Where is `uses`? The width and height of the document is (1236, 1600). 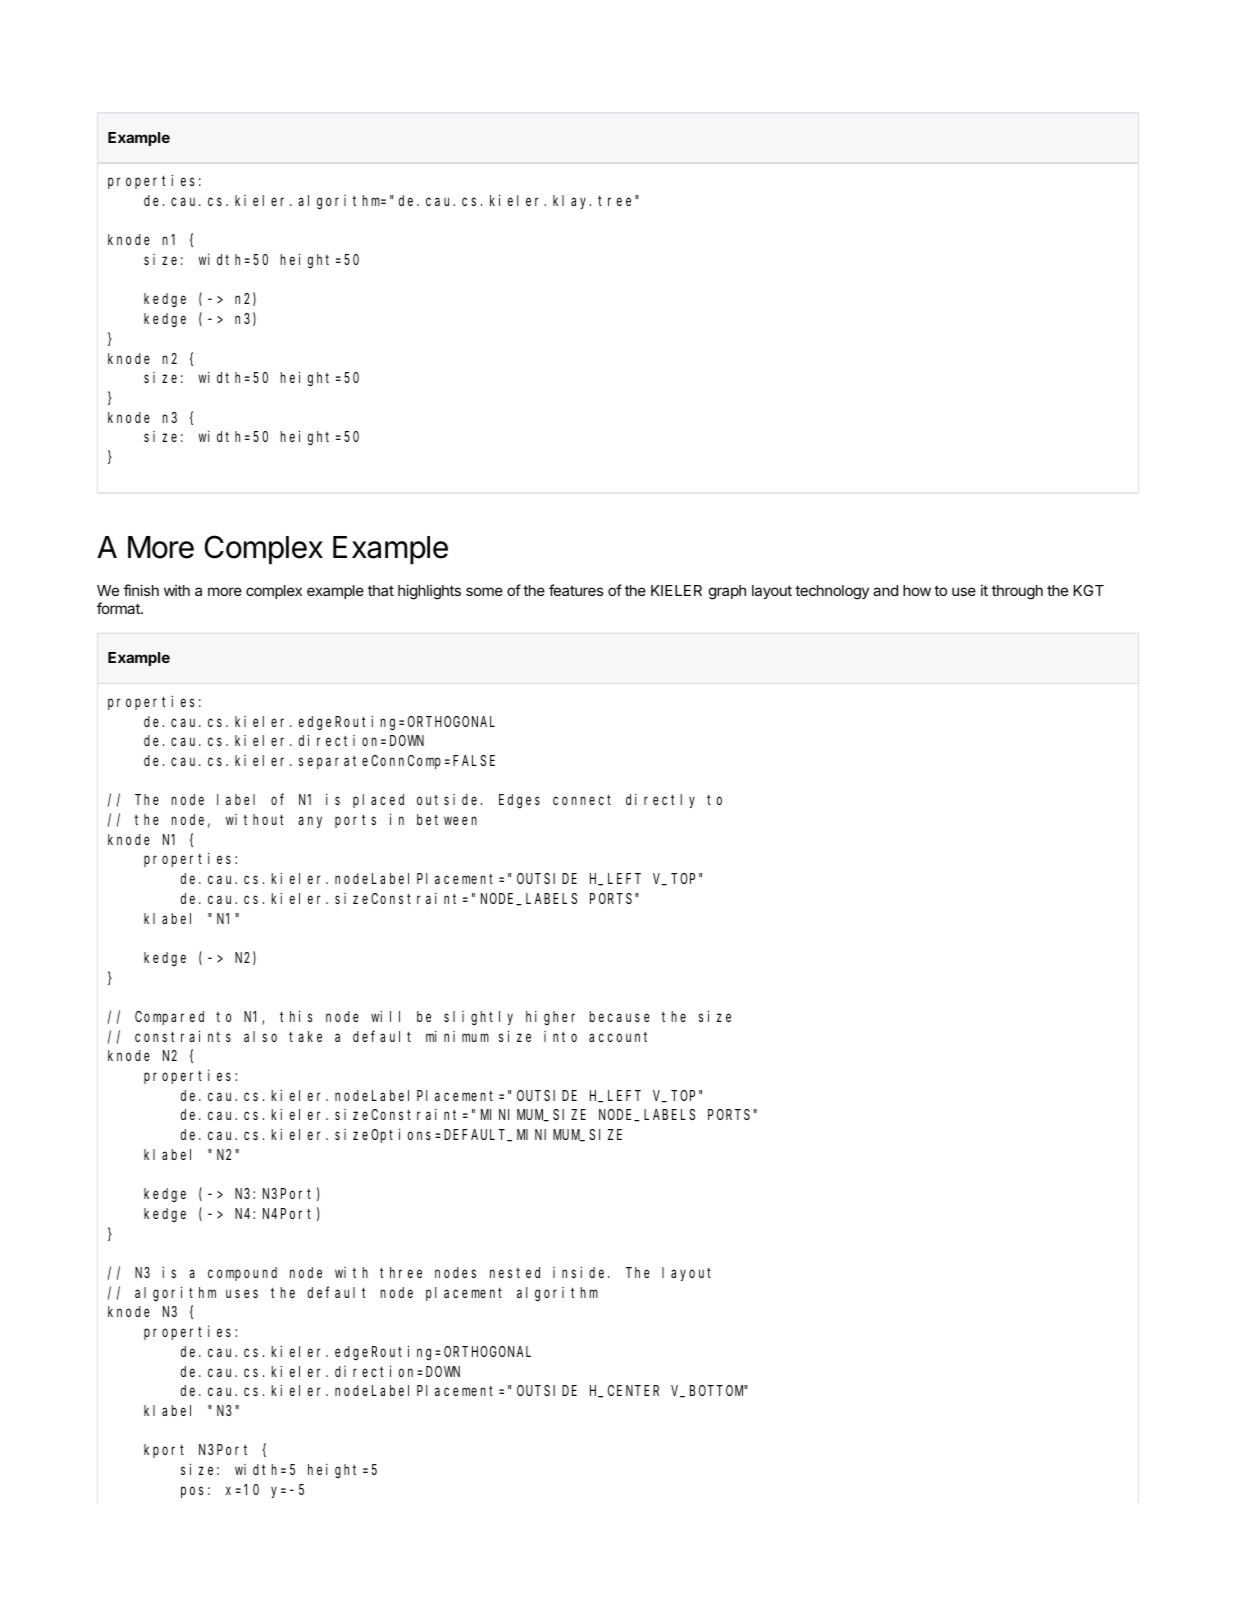
uses is located at coordinates (242, 1293).
